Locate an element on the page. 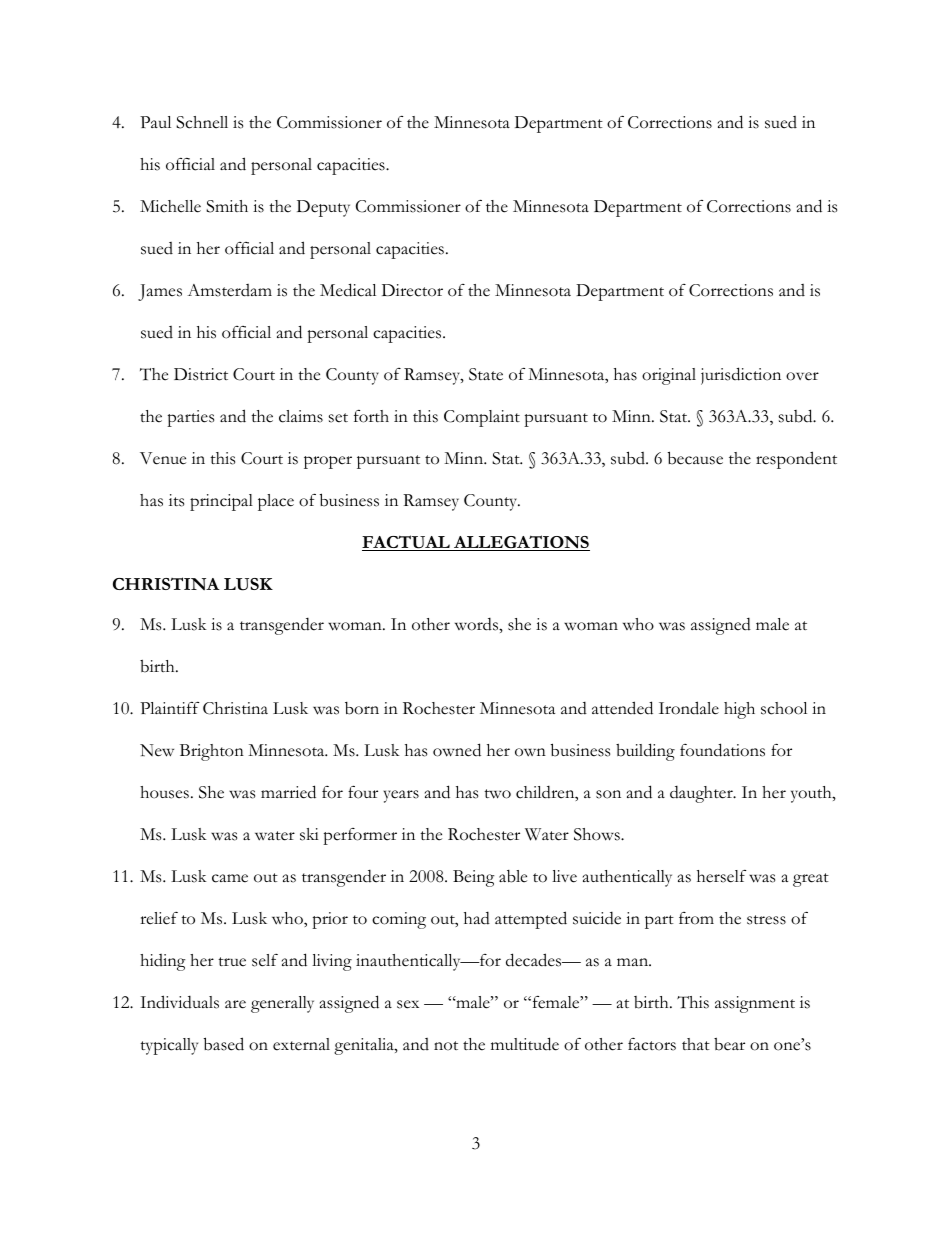  not is located at coordinates (446, 1046).
